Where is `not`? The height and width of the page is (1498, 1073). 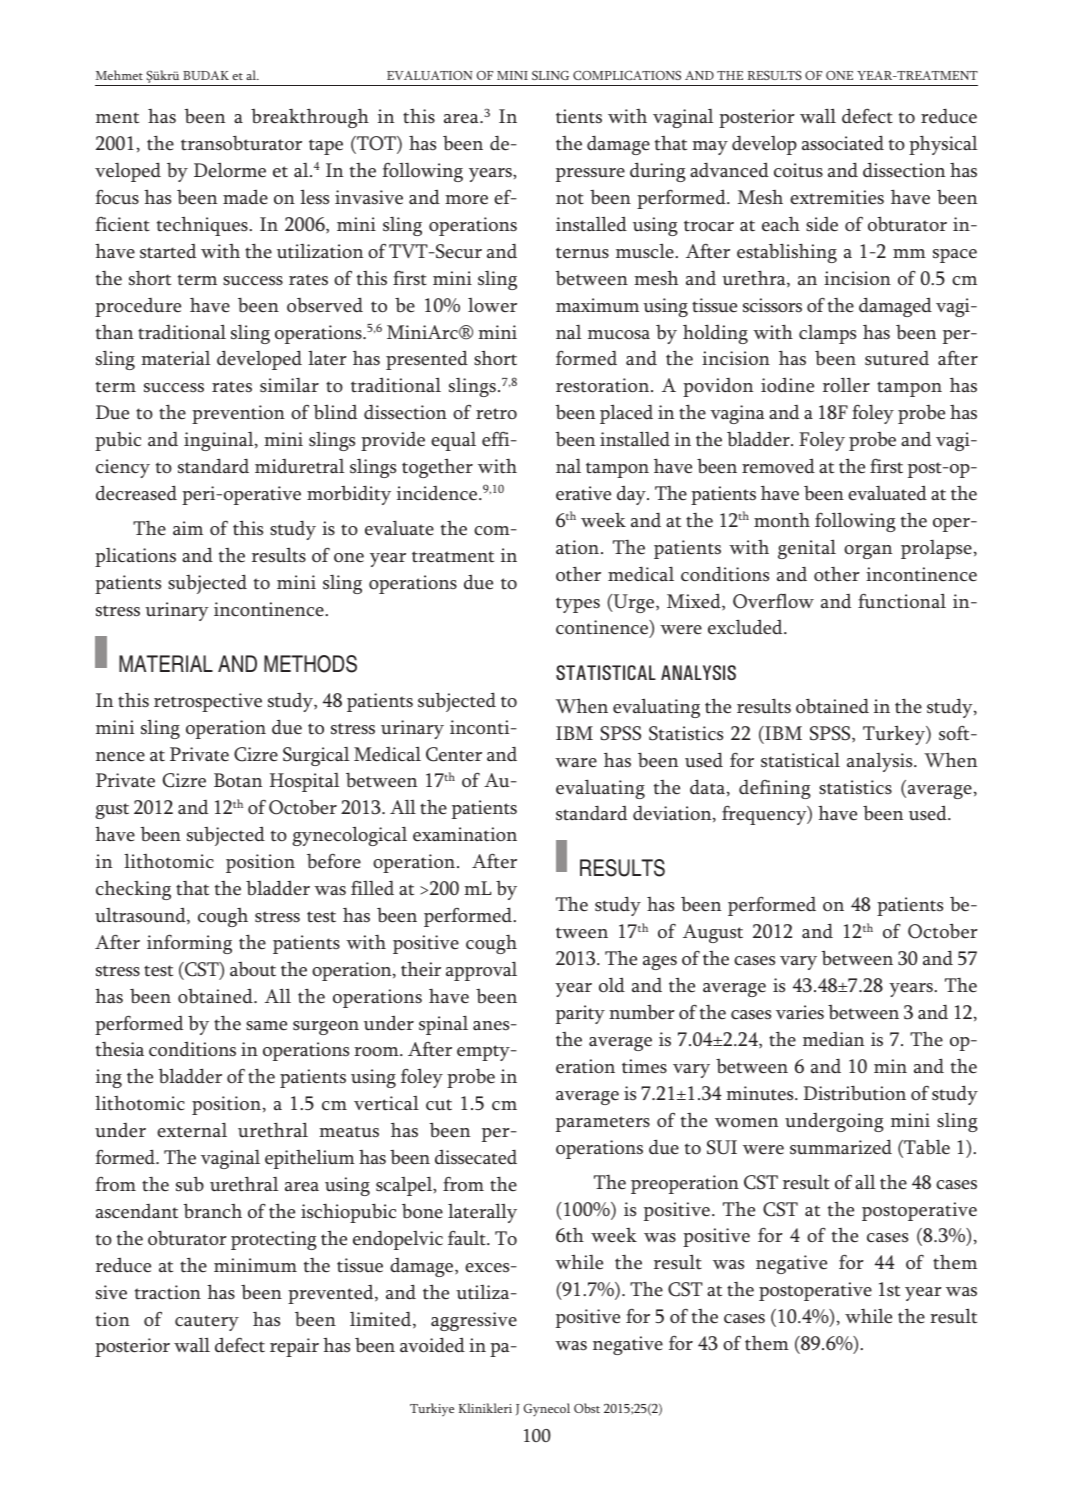
not is located at coordinates (570, 199).
